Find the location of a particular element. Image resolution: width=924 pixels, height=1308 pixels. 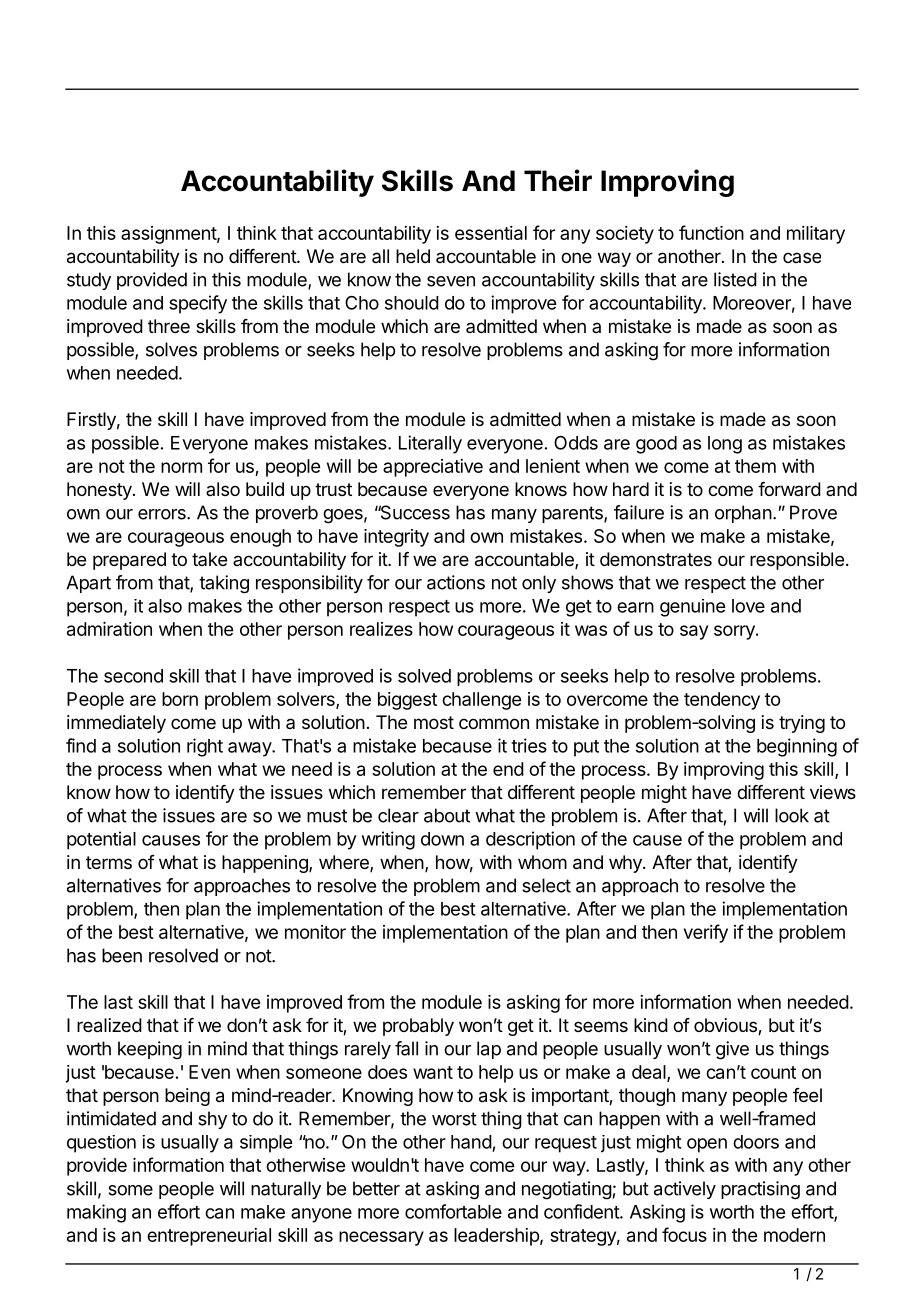

practising is located at coordinates (760, 1190).
